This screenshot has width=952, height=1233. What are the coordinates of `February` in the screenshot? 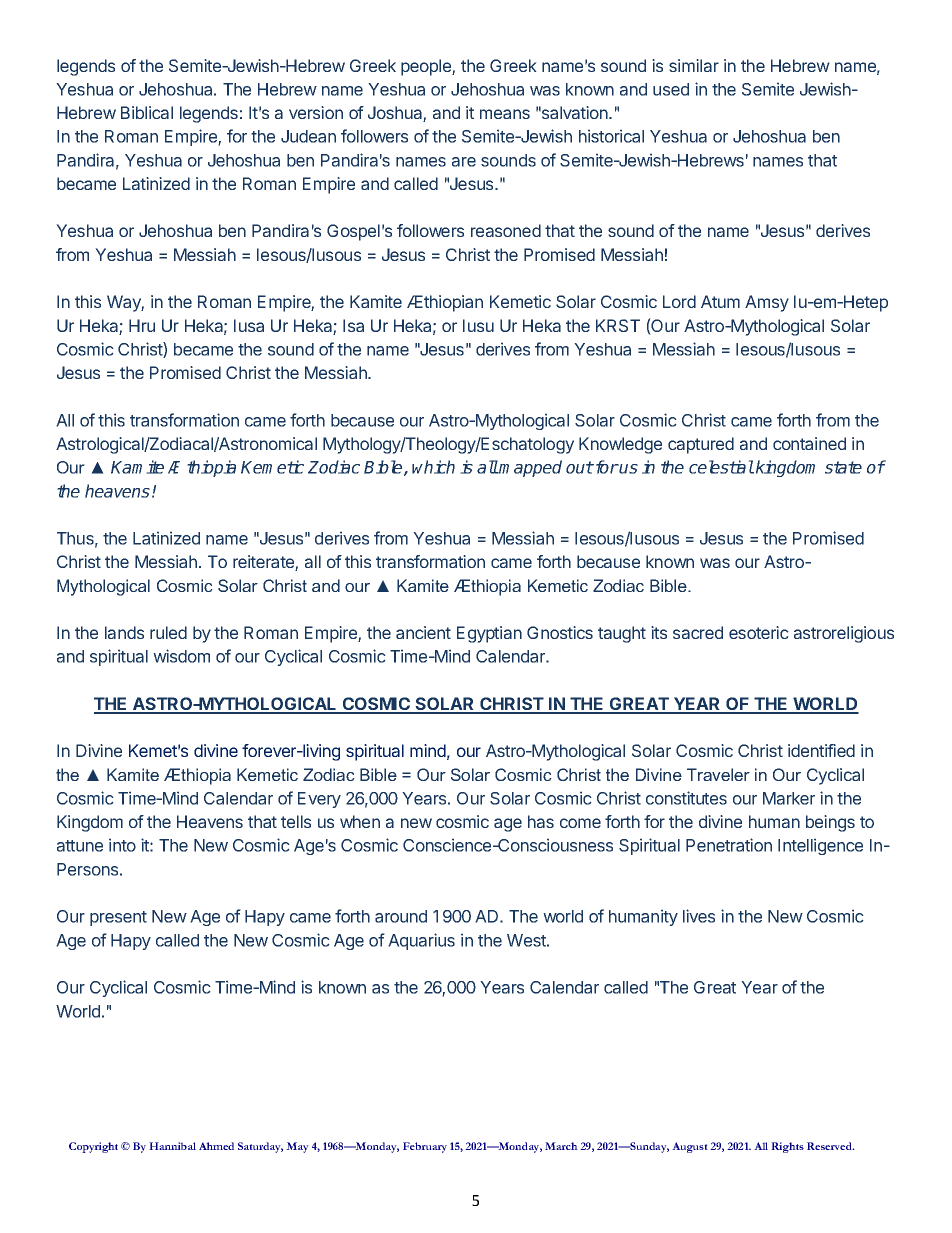 It's located at (425, 1147).
